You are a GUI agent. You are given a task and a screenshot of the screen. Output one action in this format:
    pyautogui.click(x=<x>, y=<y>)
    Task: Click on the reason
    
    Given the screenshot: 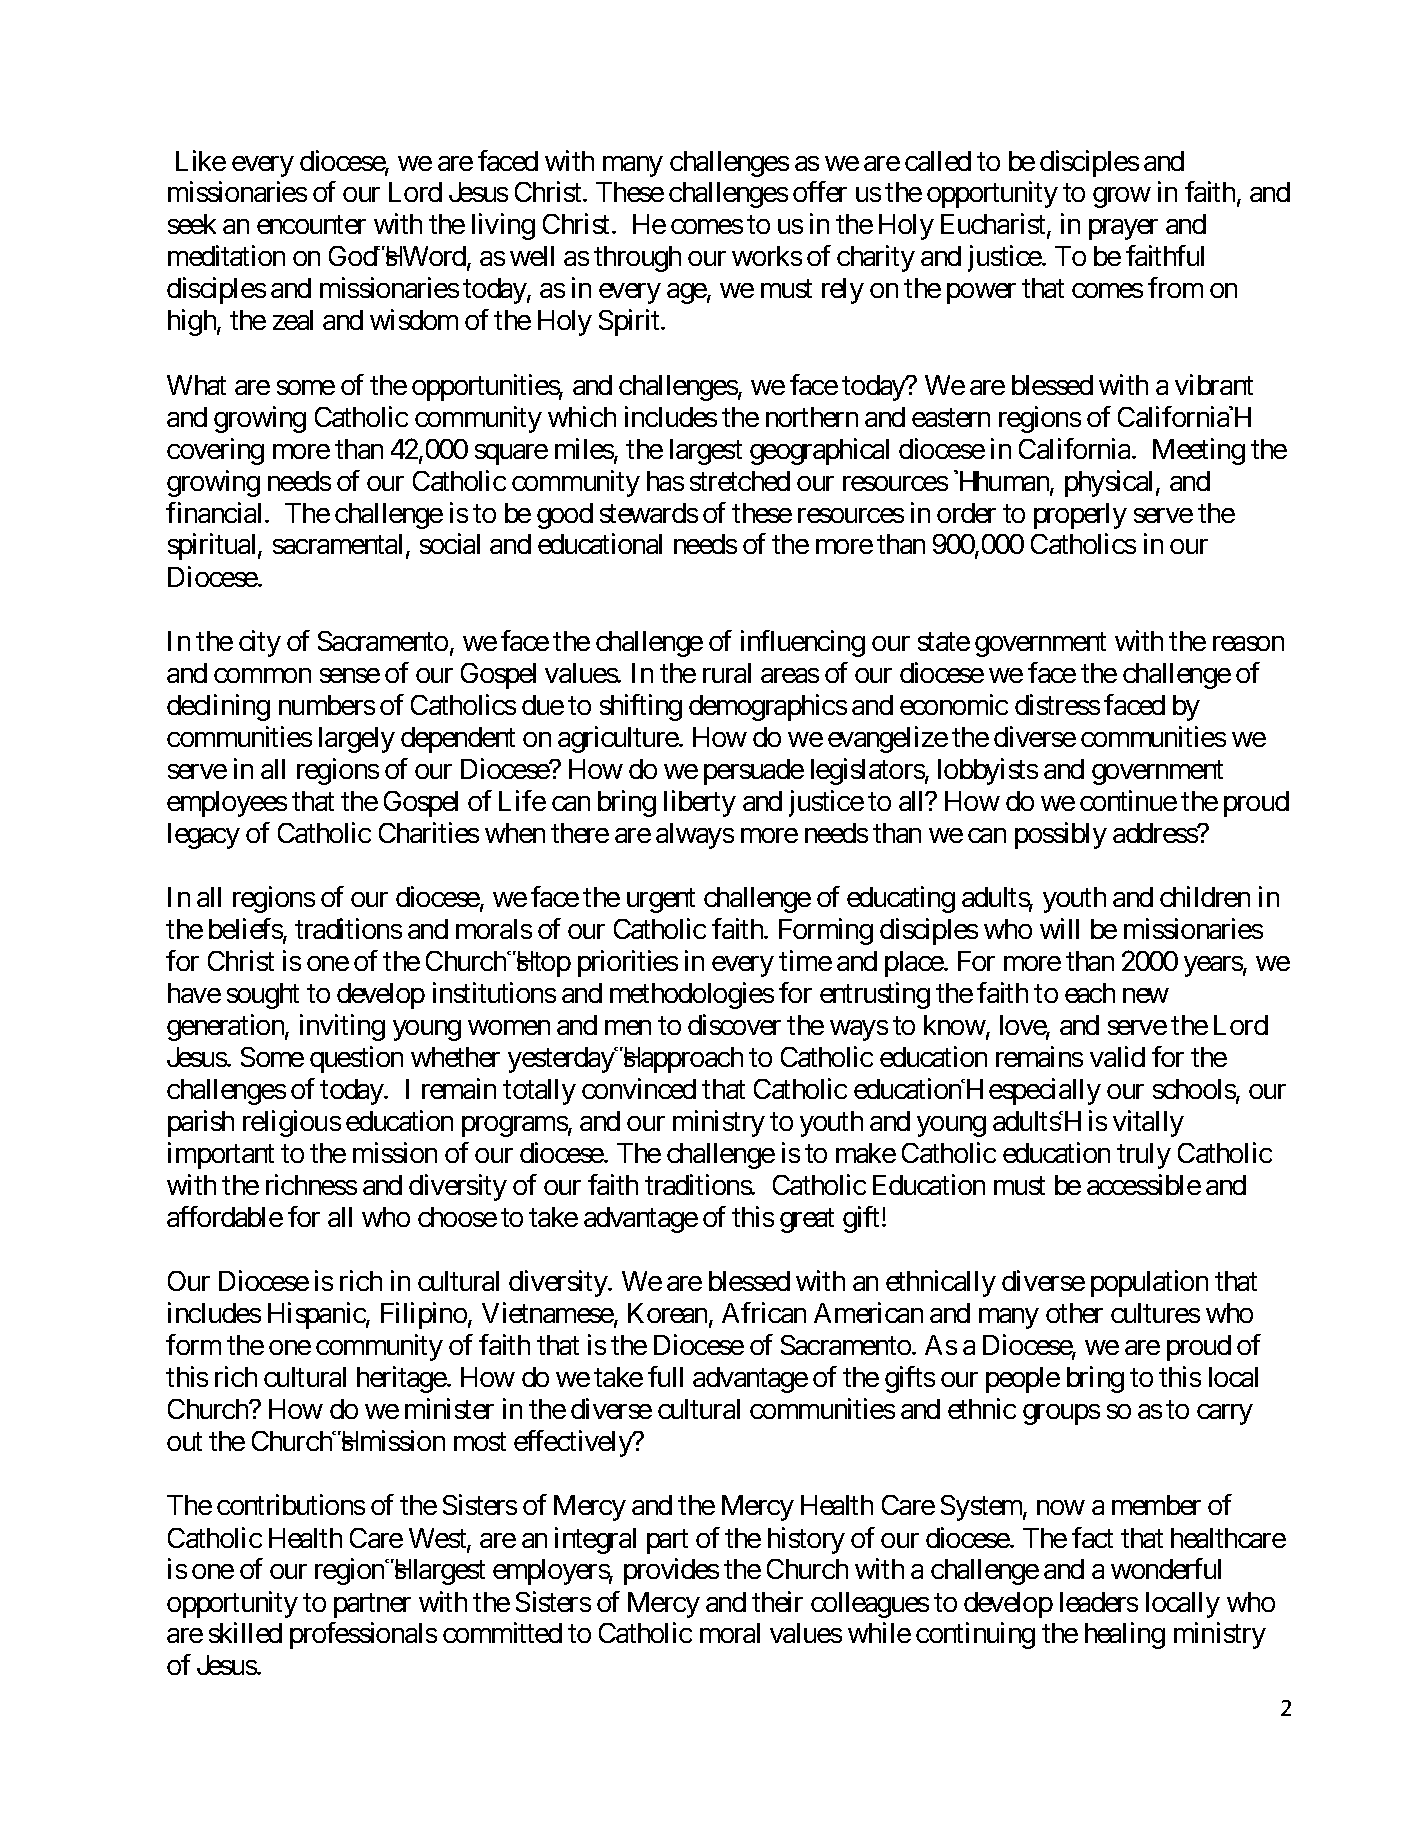 What is the action you would take?
    pyautogui.click(x=1248, y=643)
